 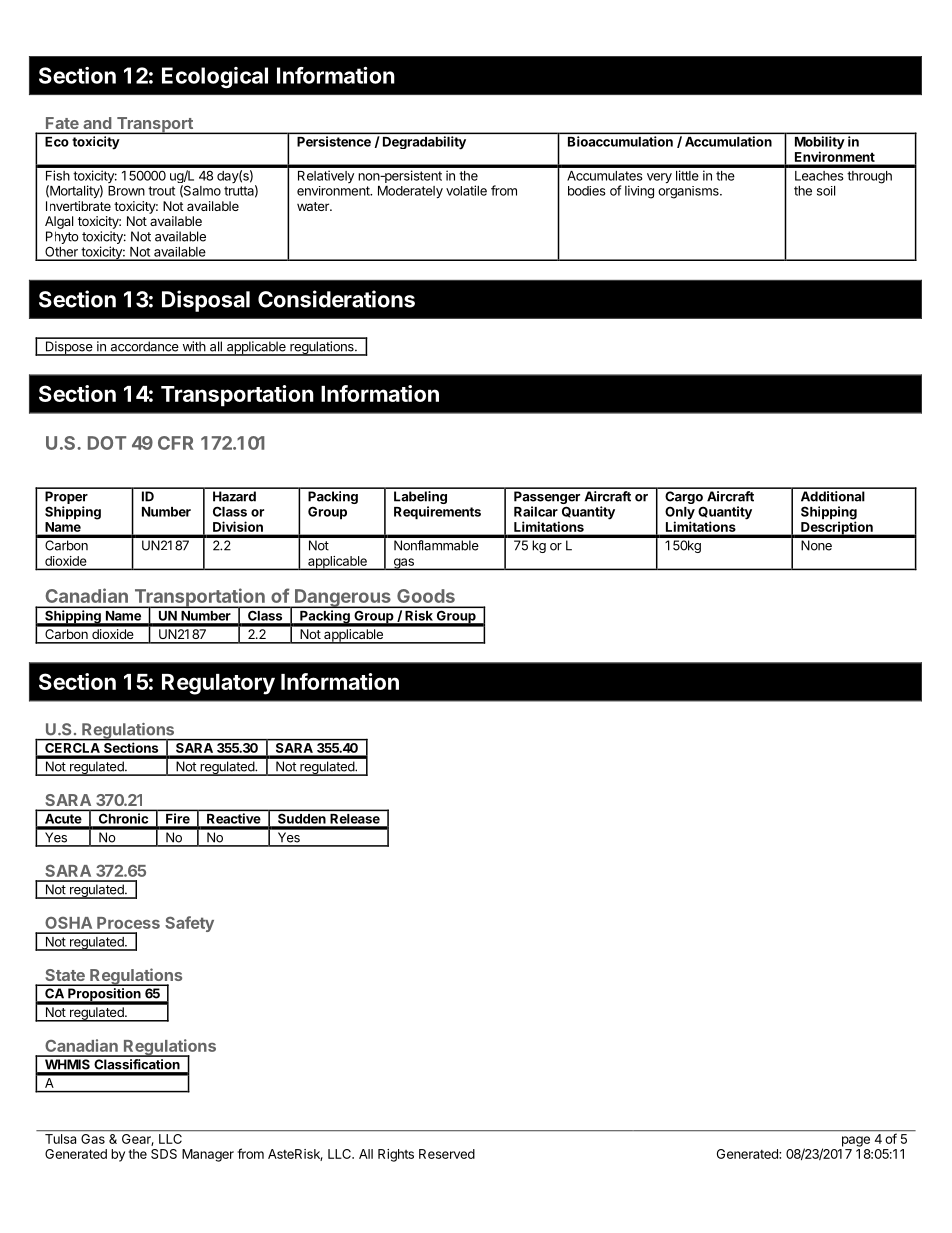 I want to click on page, so click(x=856, y=1141).
